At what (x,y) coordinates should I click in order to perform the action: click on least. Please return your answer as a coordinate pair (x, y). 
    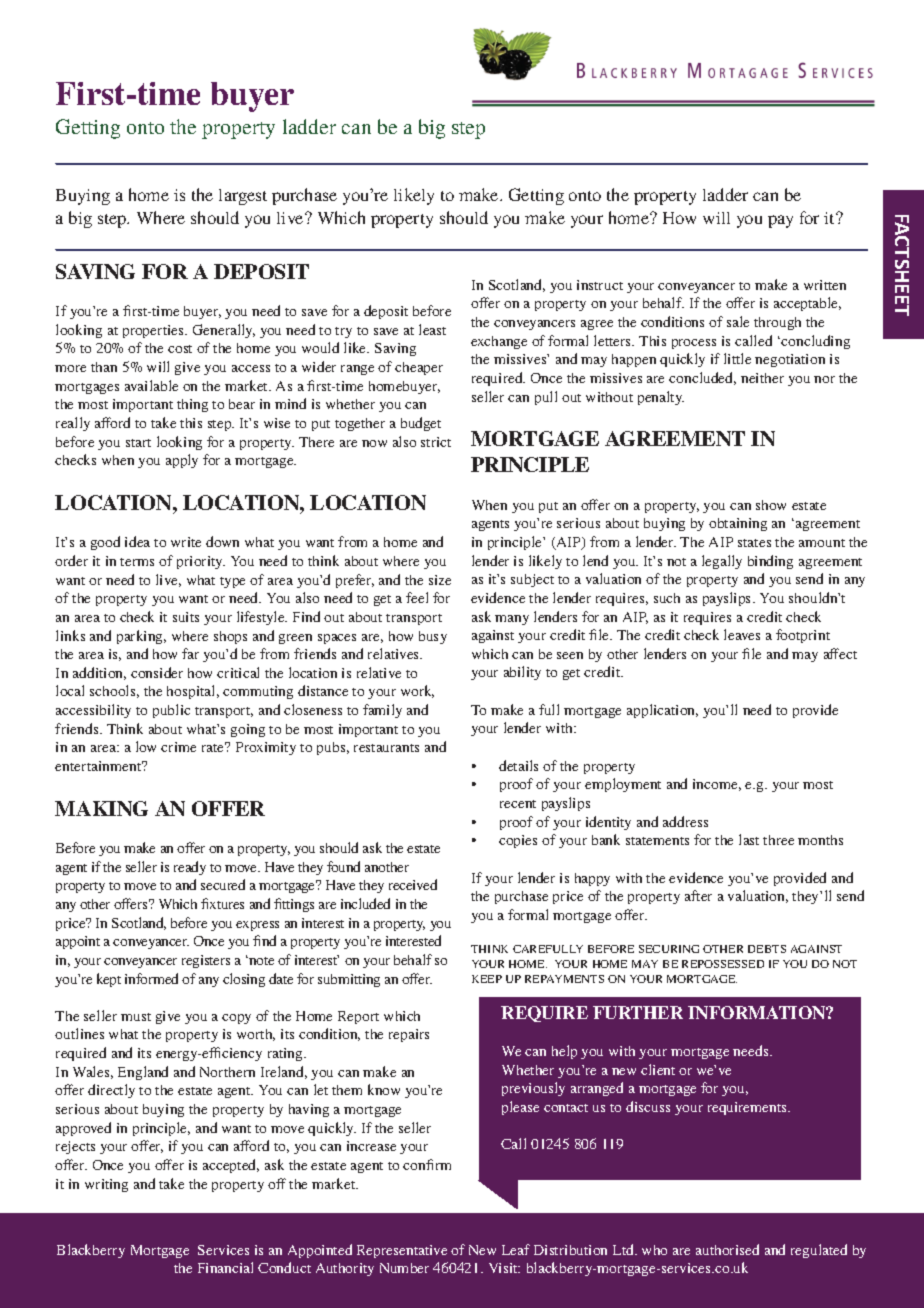
    Looking at the image, I should click on (432, 329).
